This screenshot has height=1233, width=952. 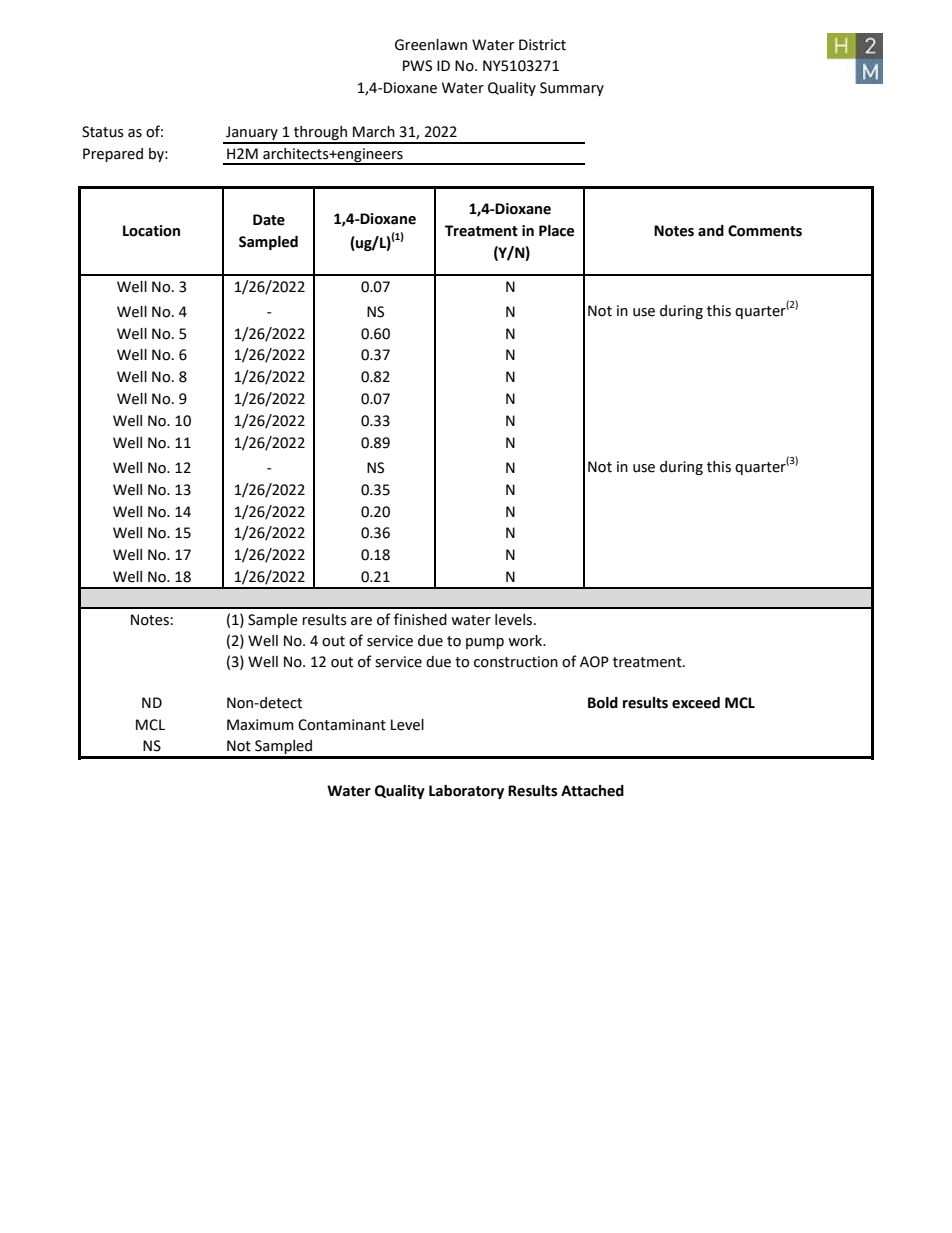 What do you see at coordinates (151, 231) in the screenshot?
I see `Location` at bounding box center [151, 231].
